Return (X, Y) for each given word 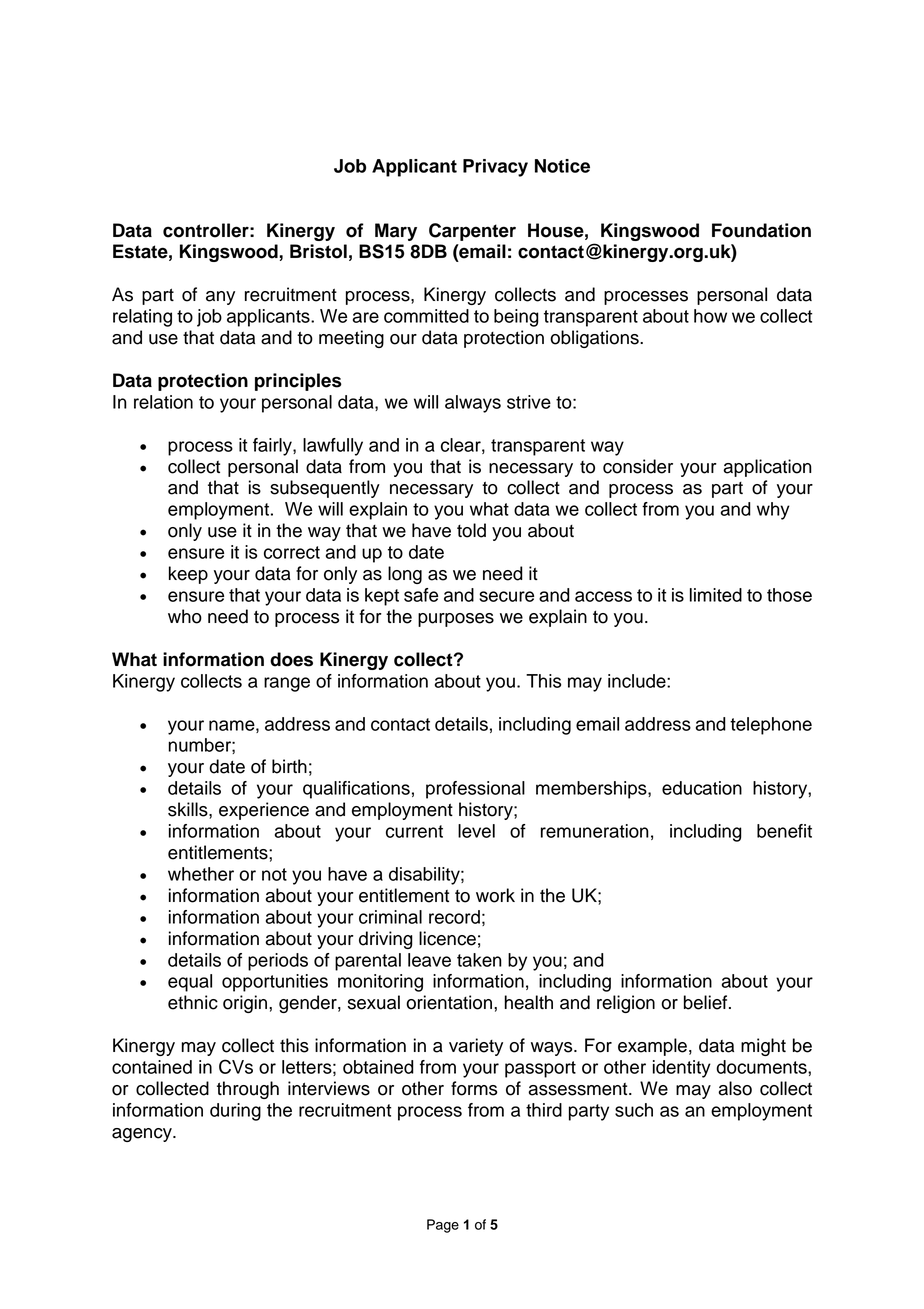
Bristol (318, 251)
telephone (771, 726)
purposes (456, 620)
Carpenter (472, 232)
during (235, 1112)
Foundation (761, 230)
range (287, 684)
